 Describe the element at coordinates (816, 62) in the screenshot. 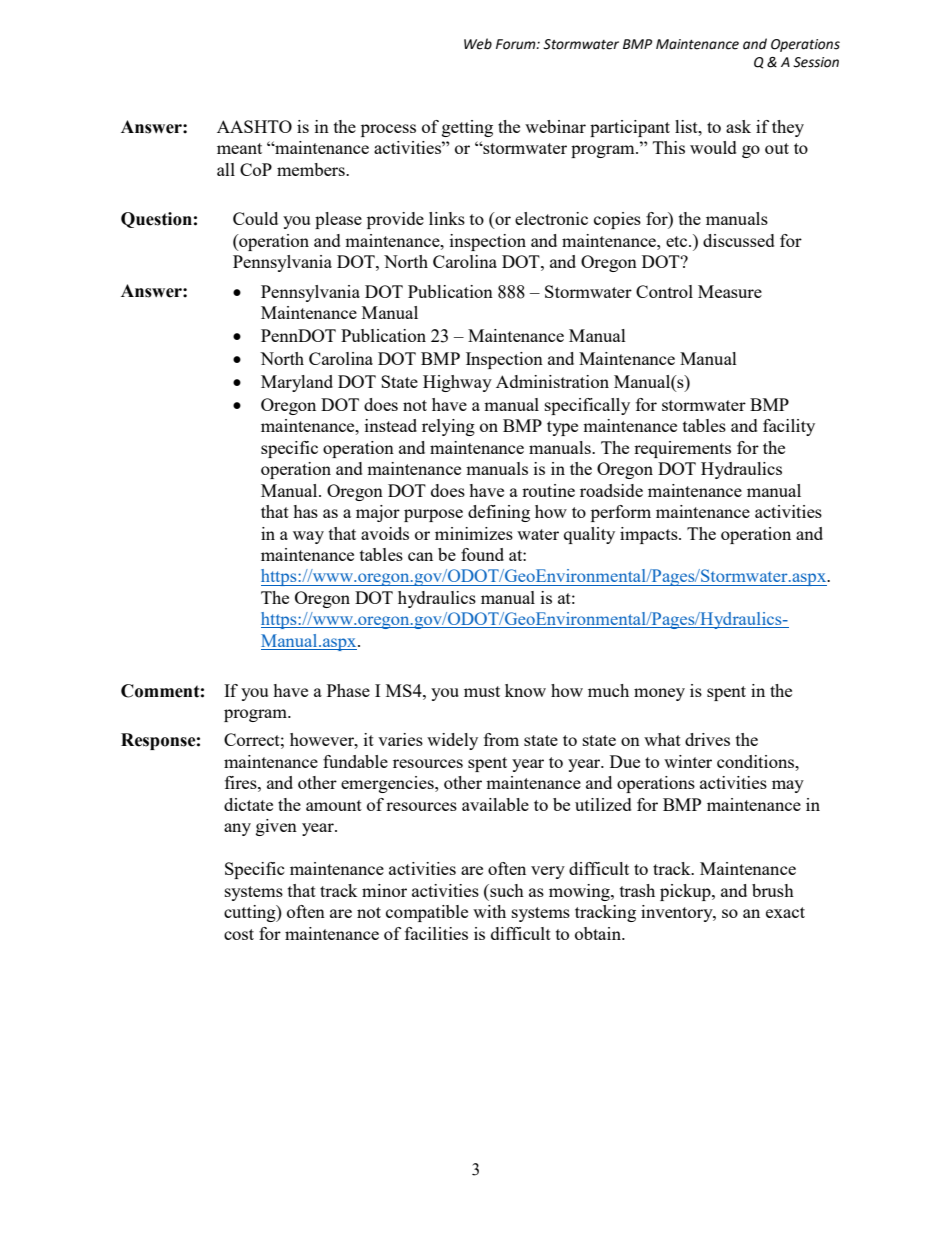

I see `Session` at that location.
